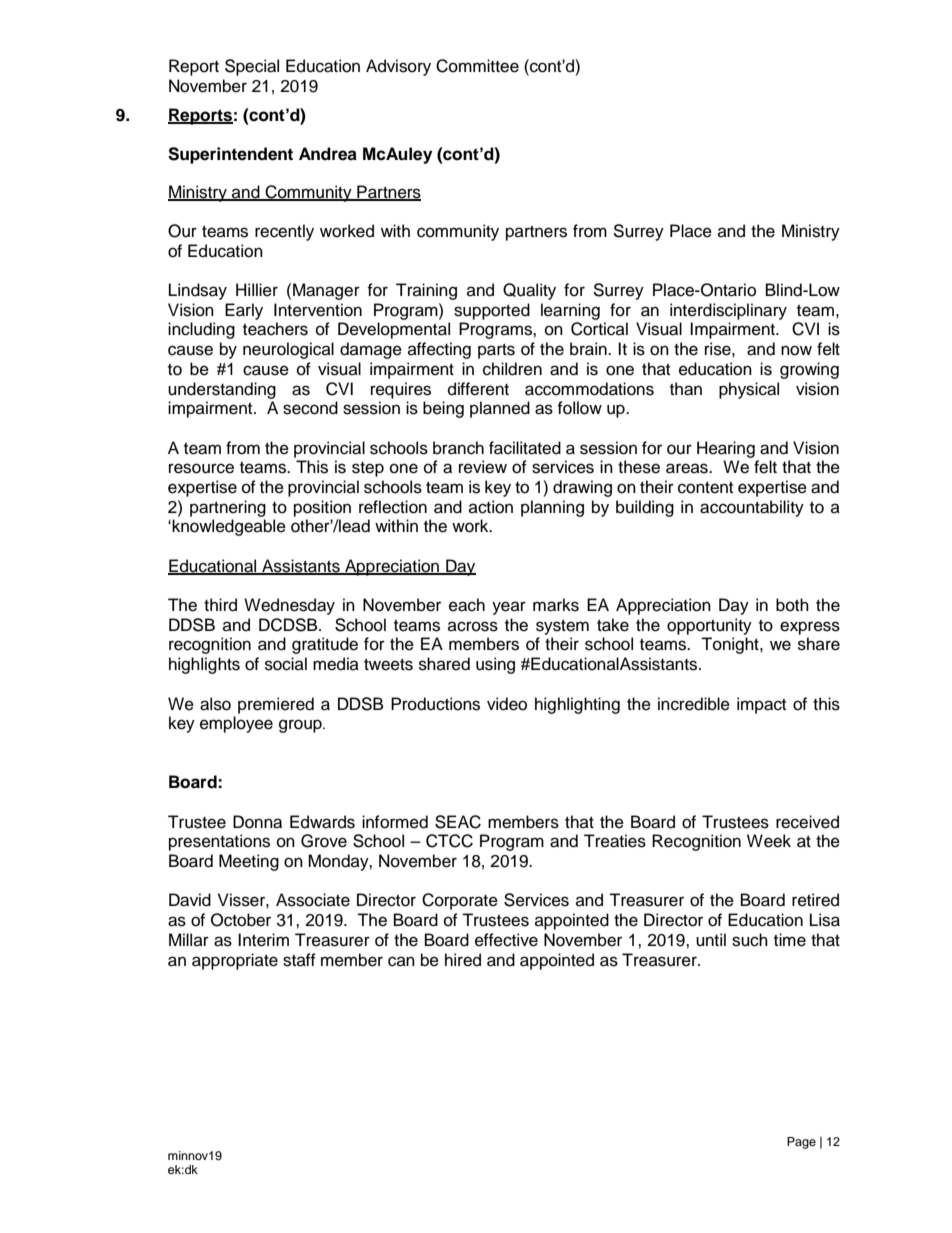 This image has height=1233, width=952. I want to click on Committee, so click(477, 66).
